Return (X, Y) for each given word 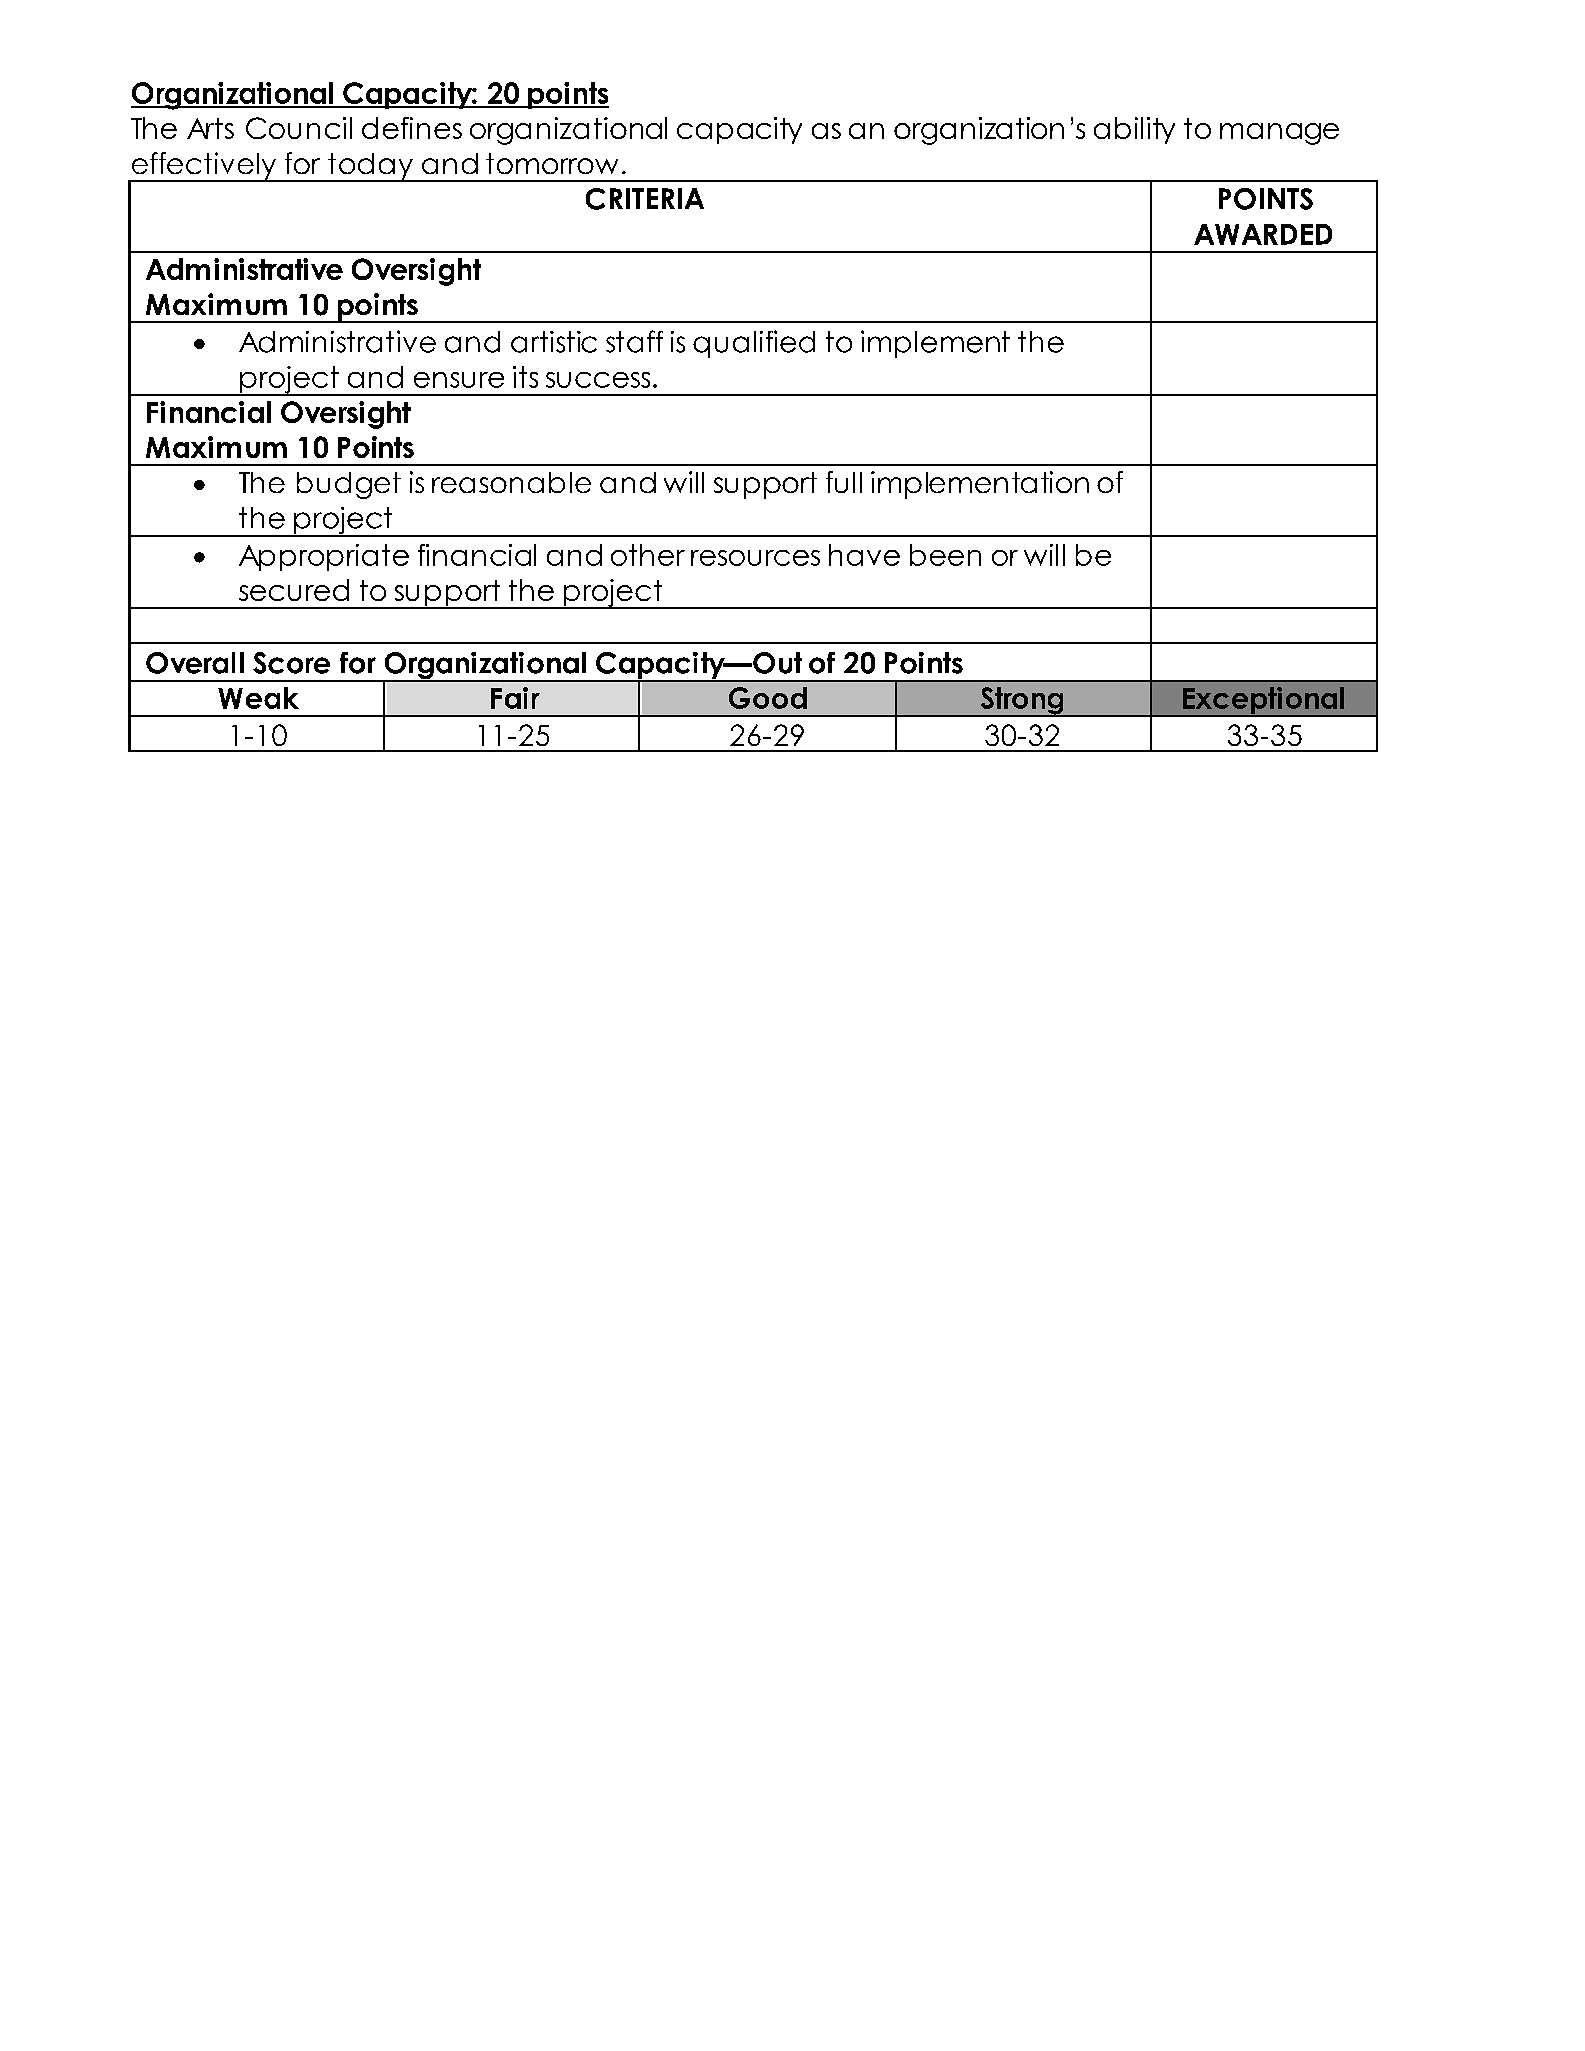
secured (294, 590)
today (370, 167)
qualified (754, 344)
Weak (258, 698)
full (844, 482)
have (864, 555)
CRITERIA (645, 199)
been (945, 555)
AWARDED (1263, 234)
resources (755, 558)
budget (349, 485)
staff (634, 341)
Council (299, 128)
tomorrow (552, 163)
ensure (459, 380)
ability (1134, 130)
